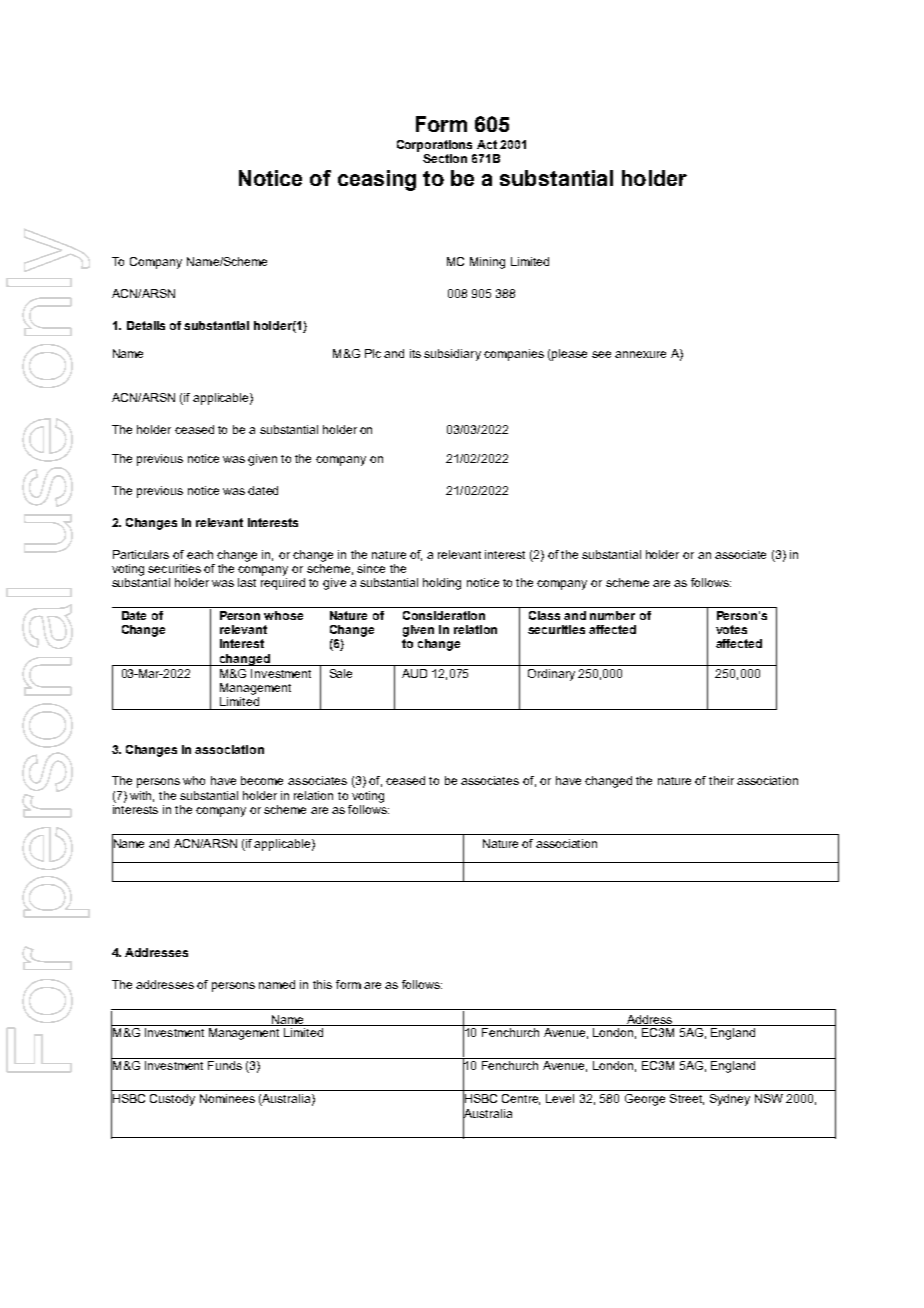  Describe the element at coordinates (445, 158) in the screenshot. I see `Section` at that location.
